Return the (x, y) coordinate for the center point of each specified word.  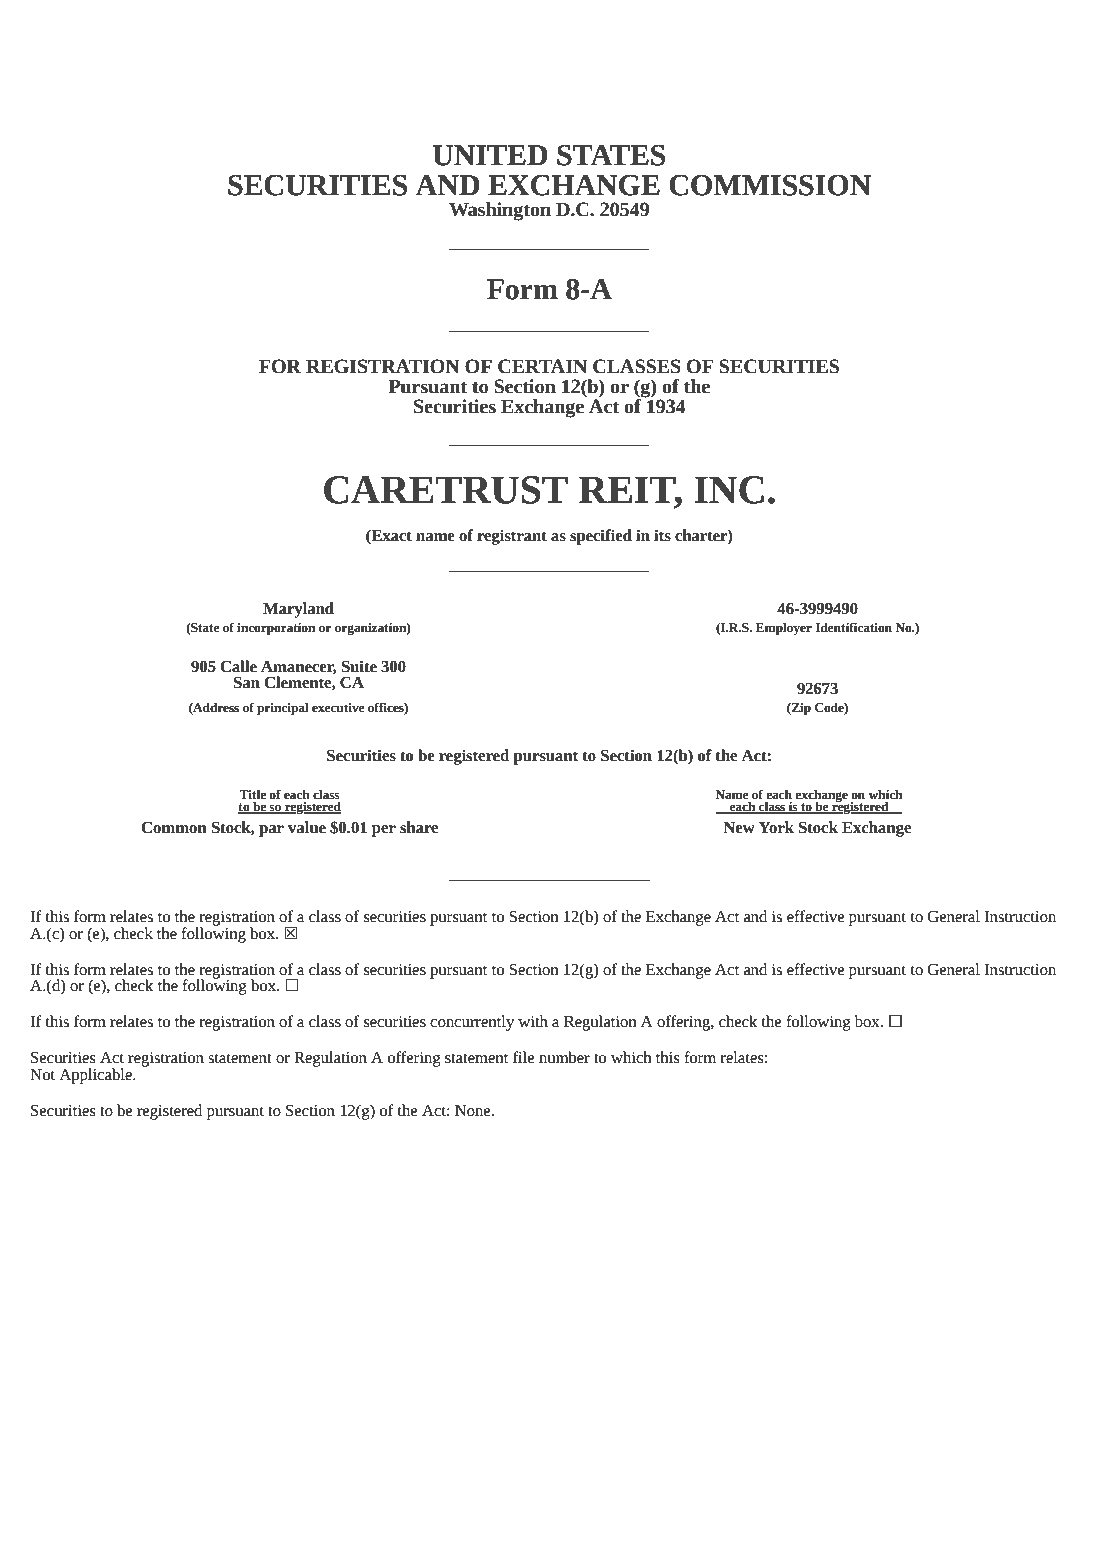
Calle (238, 666)
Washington (500, 211)
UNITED (490, 155)
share (419, 827)
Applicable (96, 1076)
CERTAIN (542, 366)
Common (174, 828)
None (474, 1111)
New (739, 828)
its (662, 535)
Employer (784, 629)
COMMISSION (770, 185)
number (564, 1057)
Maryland (298, 610)
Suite (359, 666)
